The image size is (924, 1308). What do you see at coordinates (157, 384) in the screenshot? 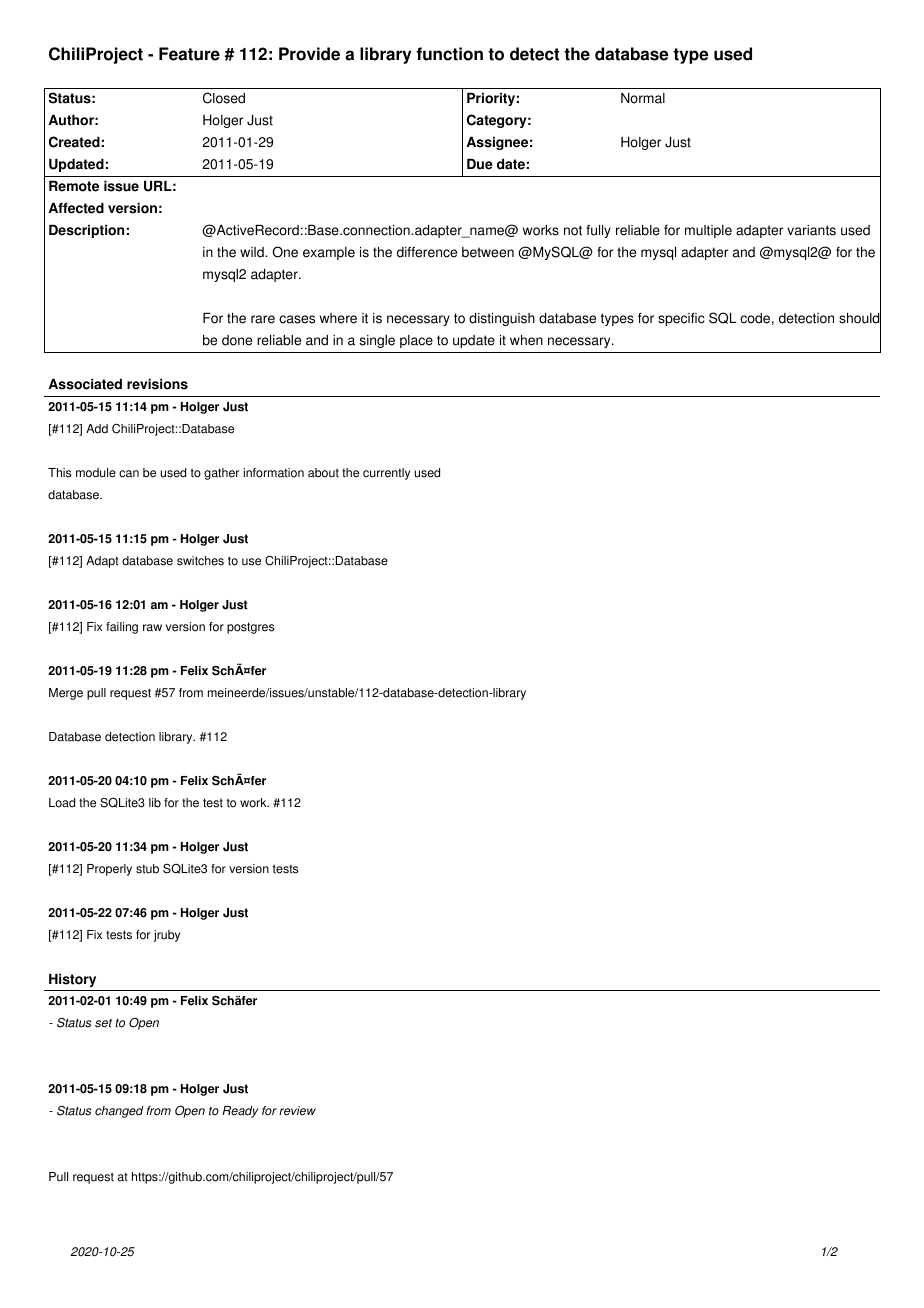
I see `revisions` at bounding box center [157, 384].
